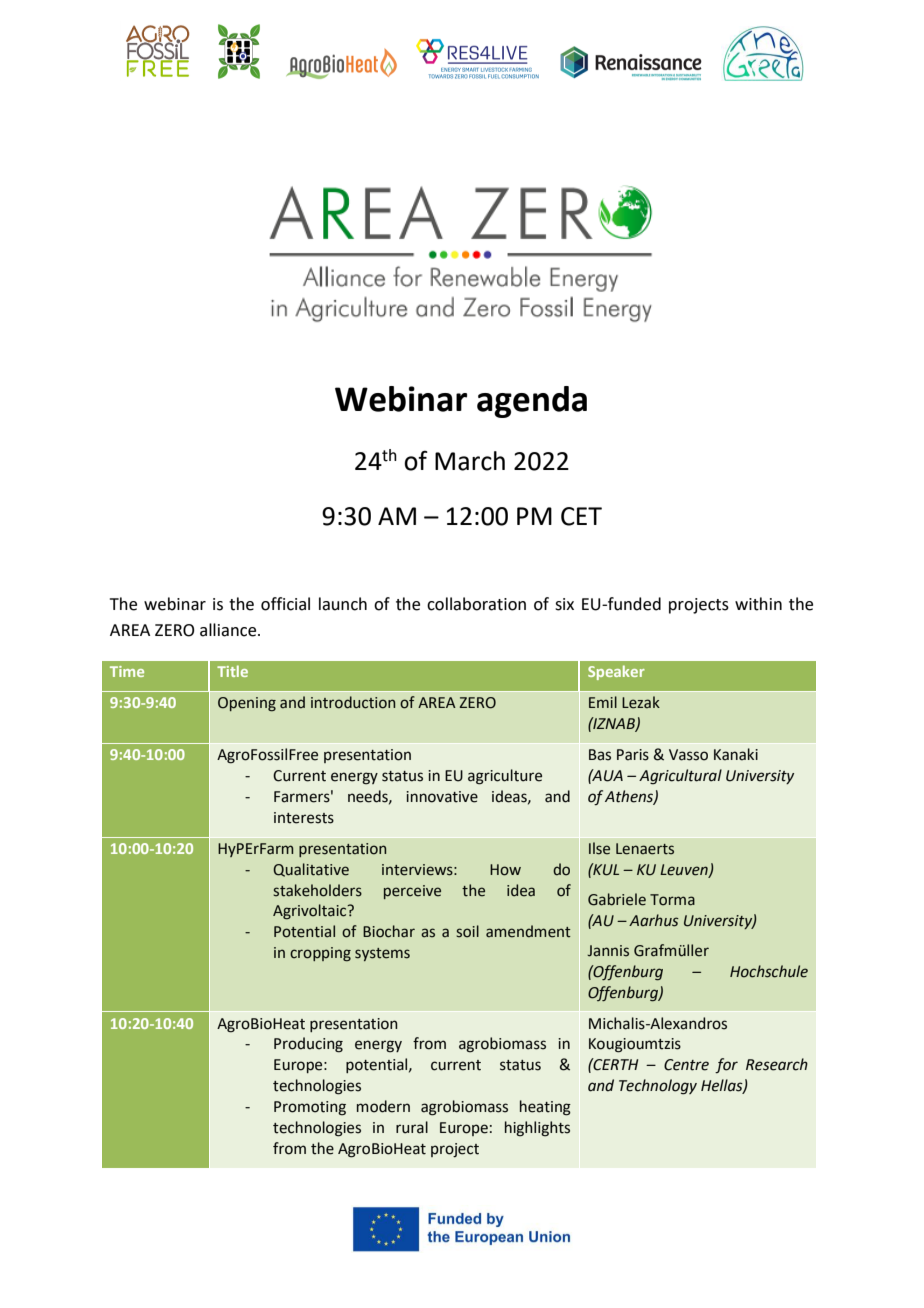 The width and height of the screenshot is (924, 1308). What do you see at coordinates (247, 704) in the screenshot?
I see `Opening` at bounding box center [247, 704].
